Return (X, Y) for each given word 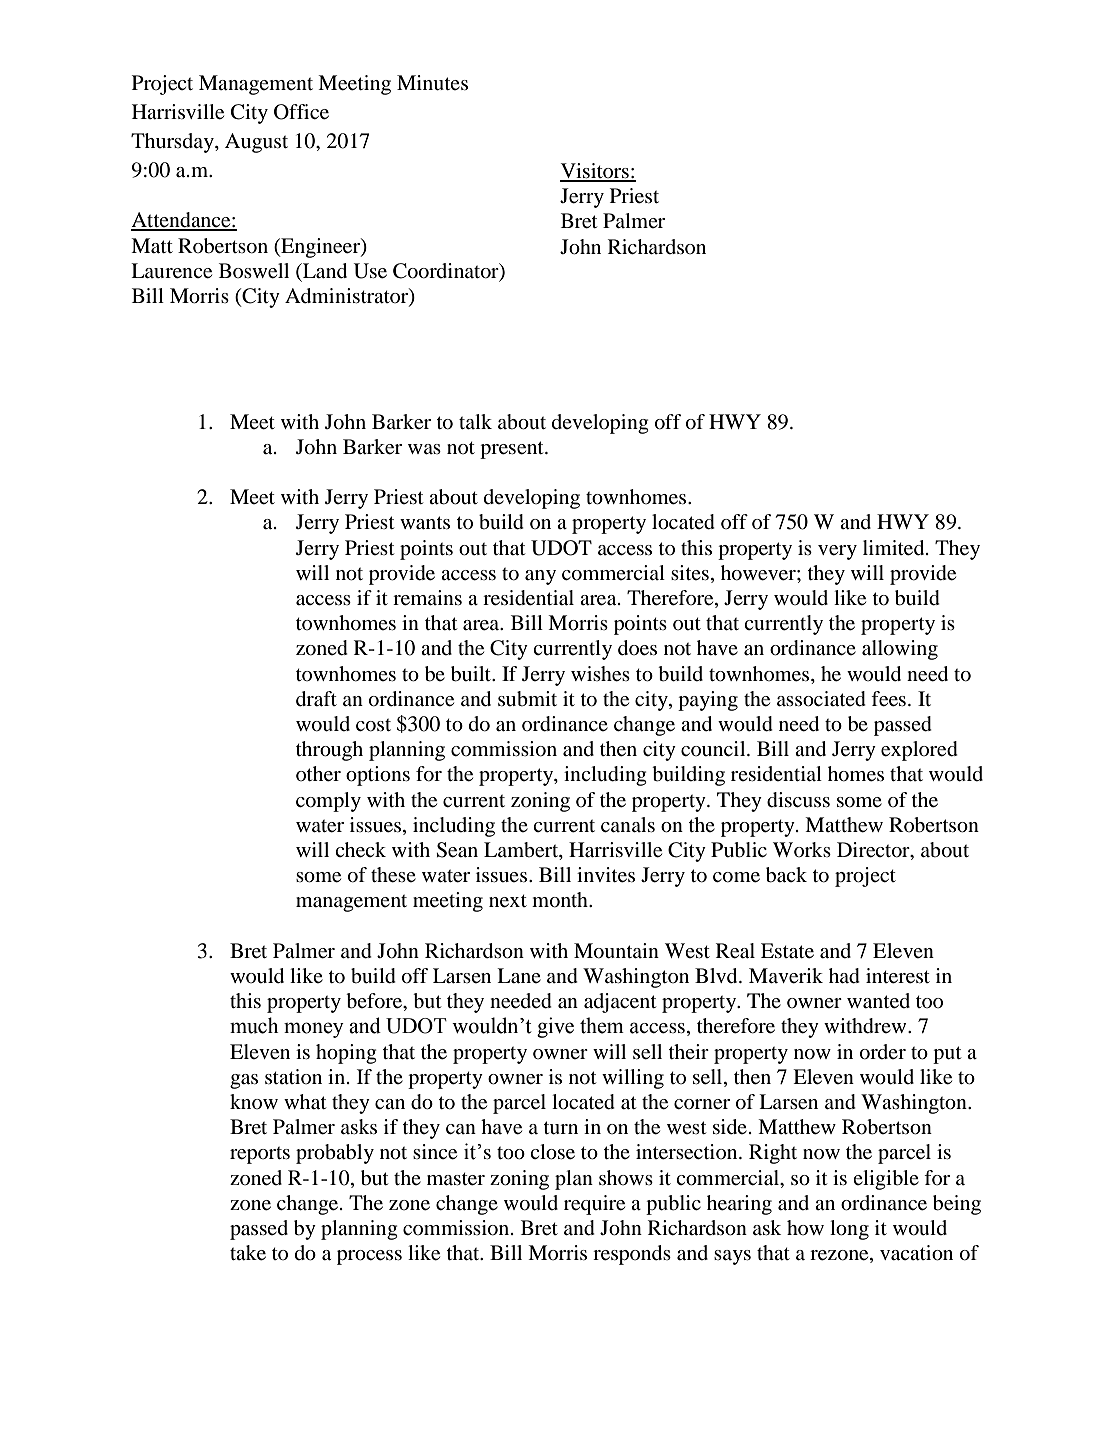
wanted (878, 1001)
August (256, 143)
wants (425, 523)
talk (475, 421)
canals (628, 824)
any (540, 577)
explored (919, 751)
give (555, 1027)
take (248, 1253)
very (837, 552)
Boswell (254, 271)
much (254, 1025)
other (318, 774)
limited (895, 548)
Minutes (432, 83)
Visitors (595, 172)
